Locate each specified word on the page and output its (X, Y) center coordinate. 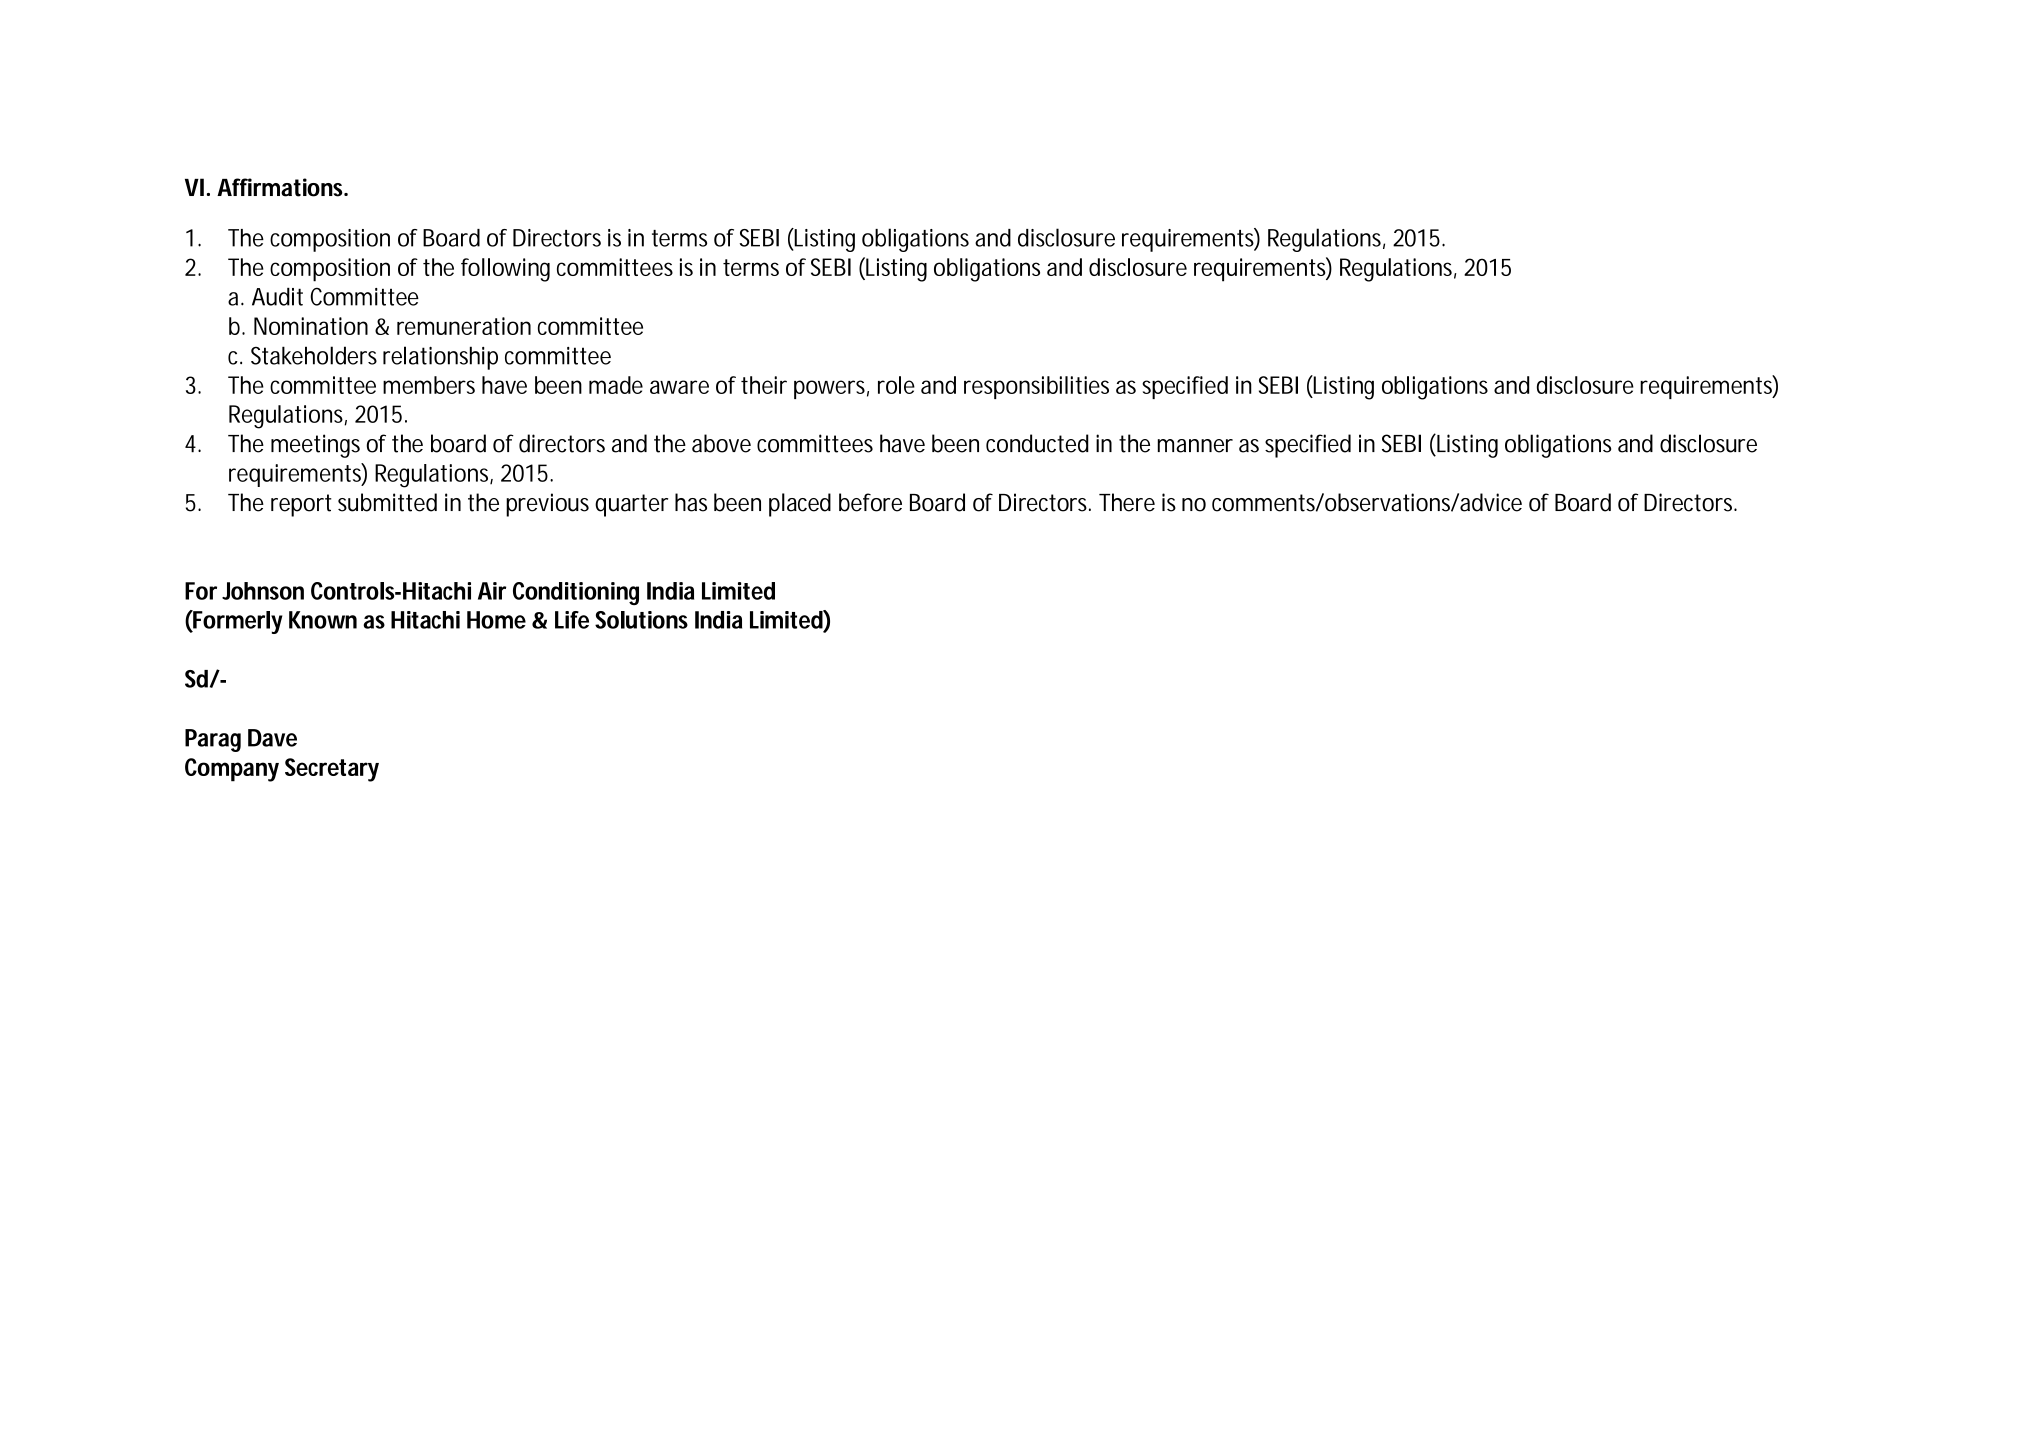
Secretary (332, 770)
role (896, 385)
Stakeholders (314, 355)
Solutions (641, 620)
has (691, 502)
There (1127, 502)
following (505, 270)
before (870, 502)
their (764, 385)
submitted (387, 502)
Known (323, 620)
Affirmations (281, 187)
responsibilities (1036, 387)
